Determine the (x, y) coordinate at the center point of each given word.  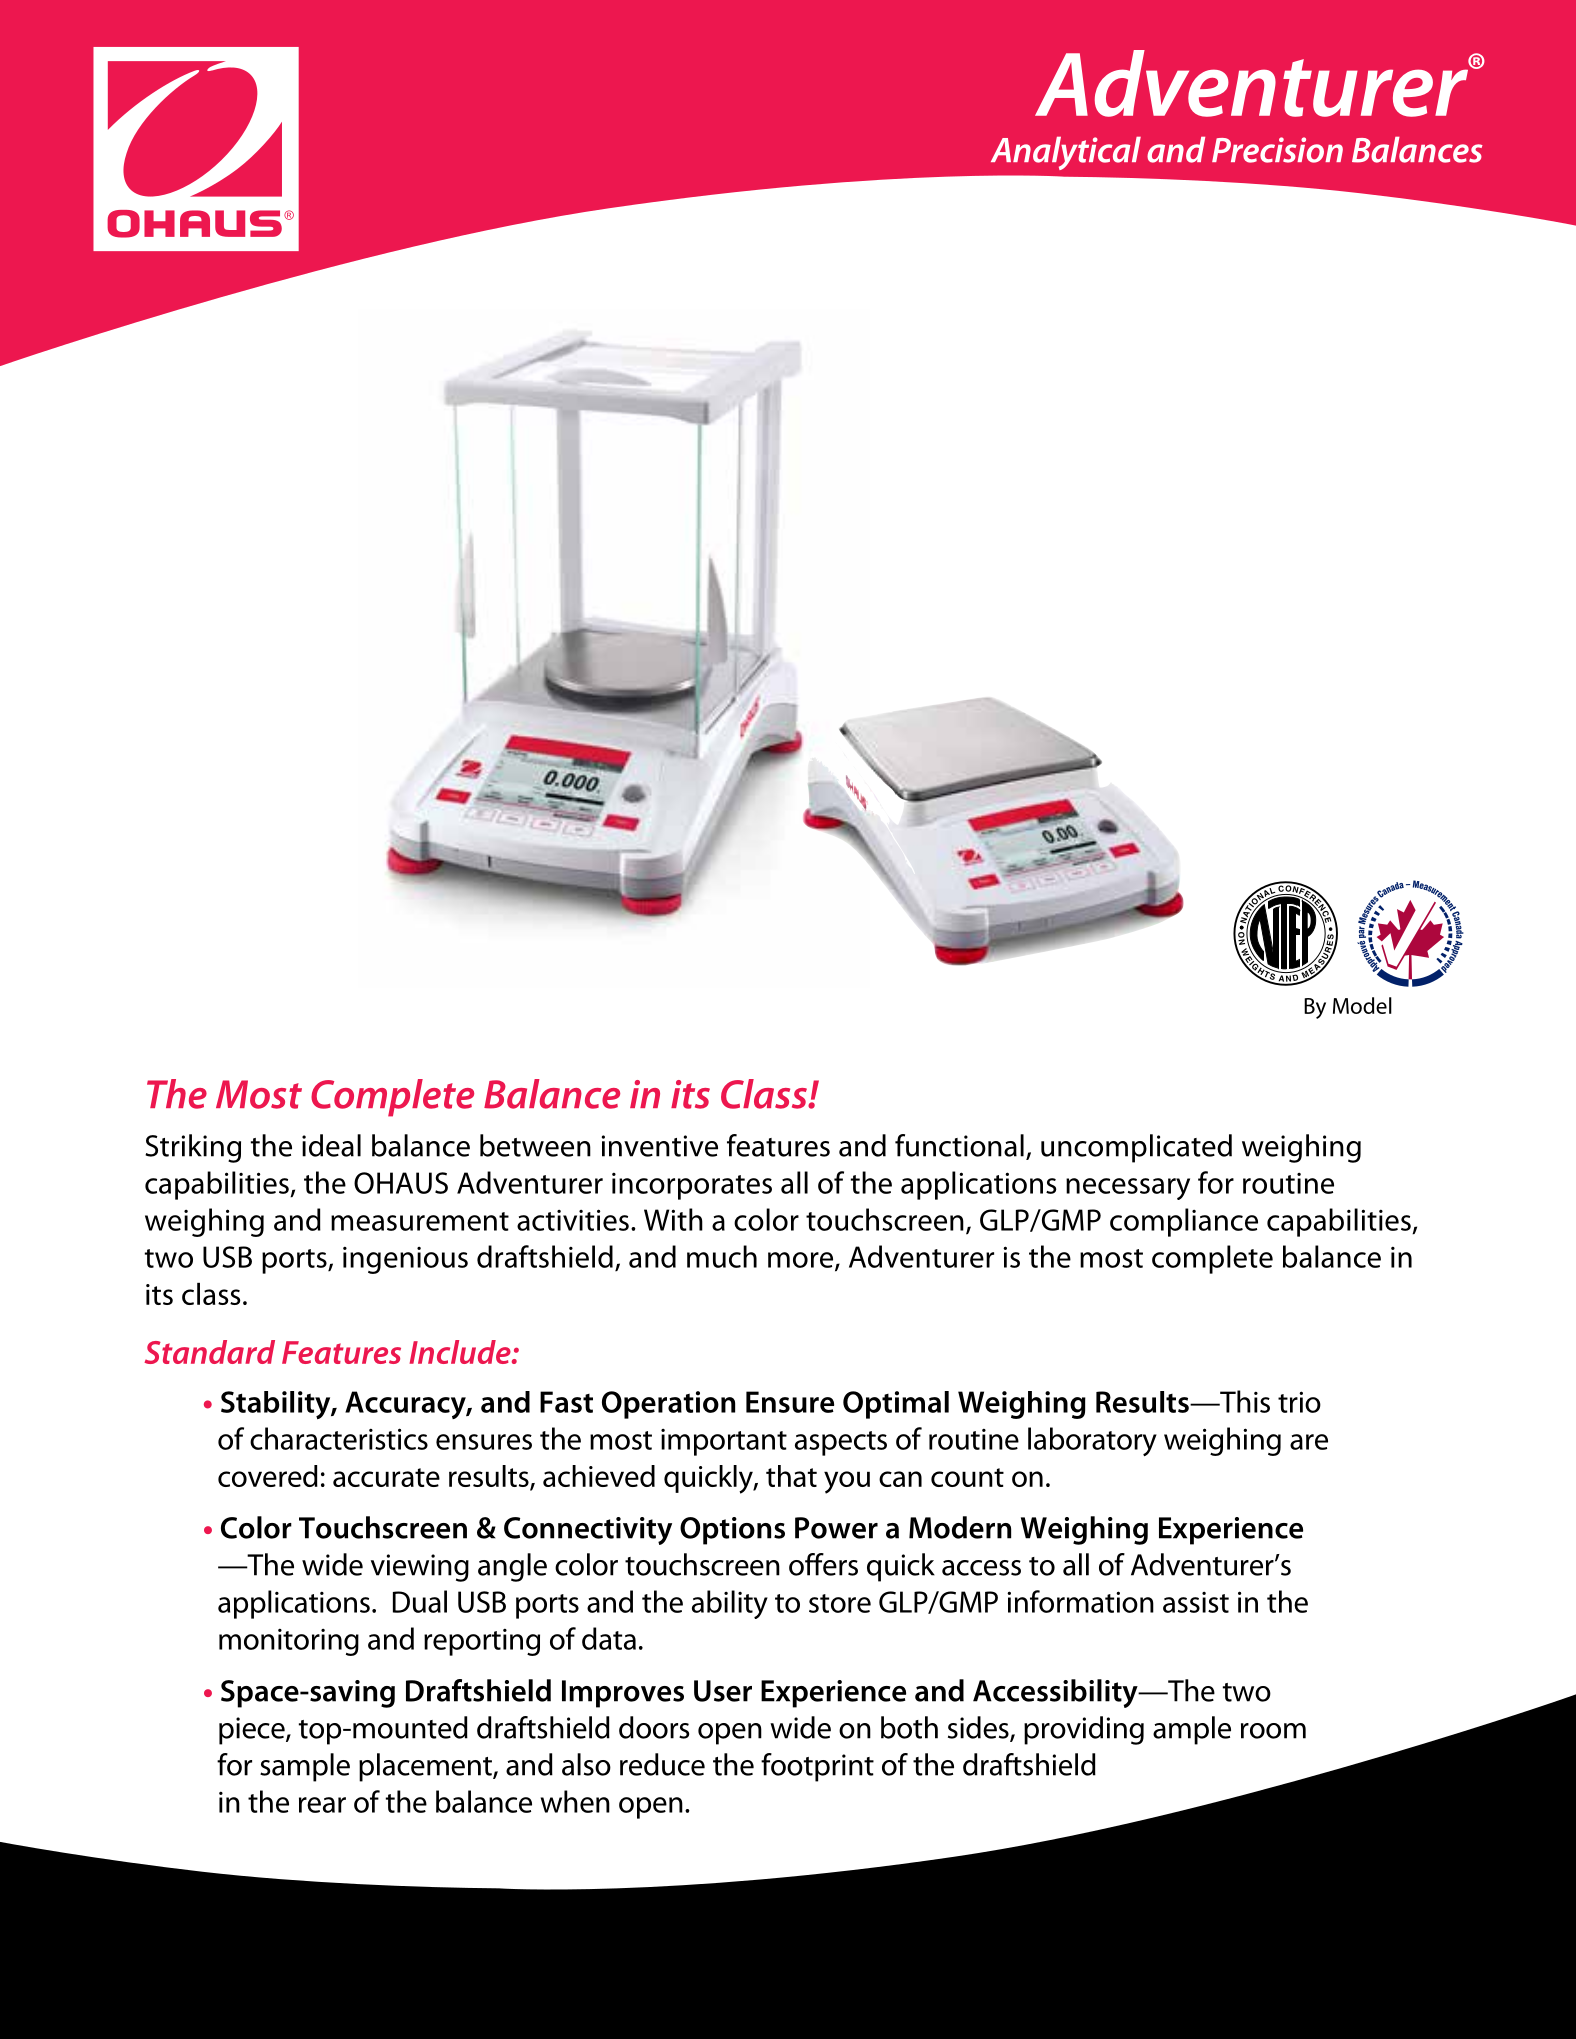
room (1273, 1731)
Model (1362, 1005)
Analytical (1066, 153)
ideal (331, 1145)
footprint (817, 1767)
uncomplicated (1136, 1148)
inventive (660, 1146)
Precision (1277, 150)
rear (322, 1805)
